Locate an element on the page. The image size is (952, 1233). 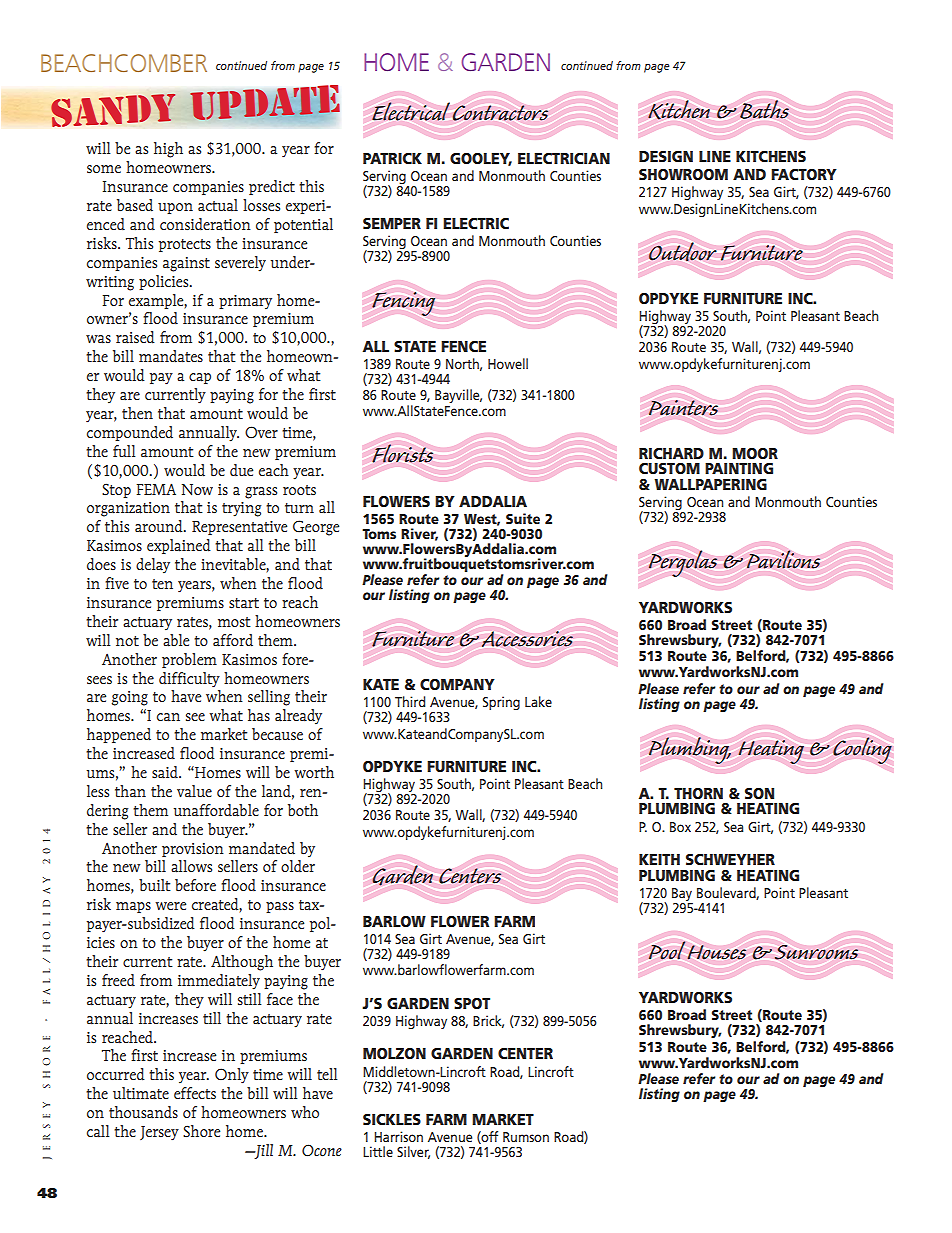
Silver is located at coordinates (413, 1152).
